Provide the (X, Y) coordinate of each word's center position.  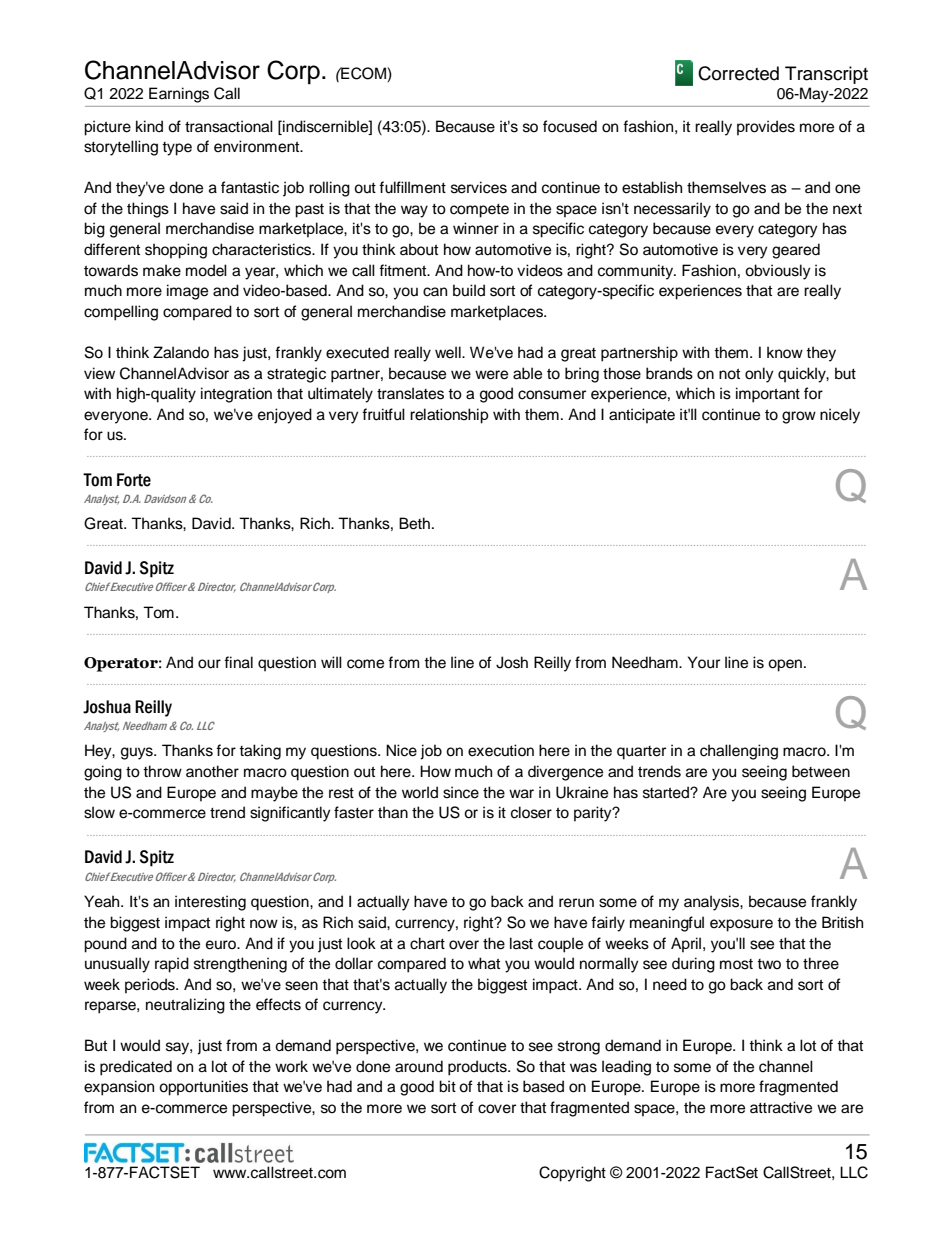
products (478, 1068)
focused (570, 126)
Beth (414, 523)
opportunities (203, 1088)
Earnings (179, 95)
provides (766, 128)
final (238, 662)
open (785, 665)
